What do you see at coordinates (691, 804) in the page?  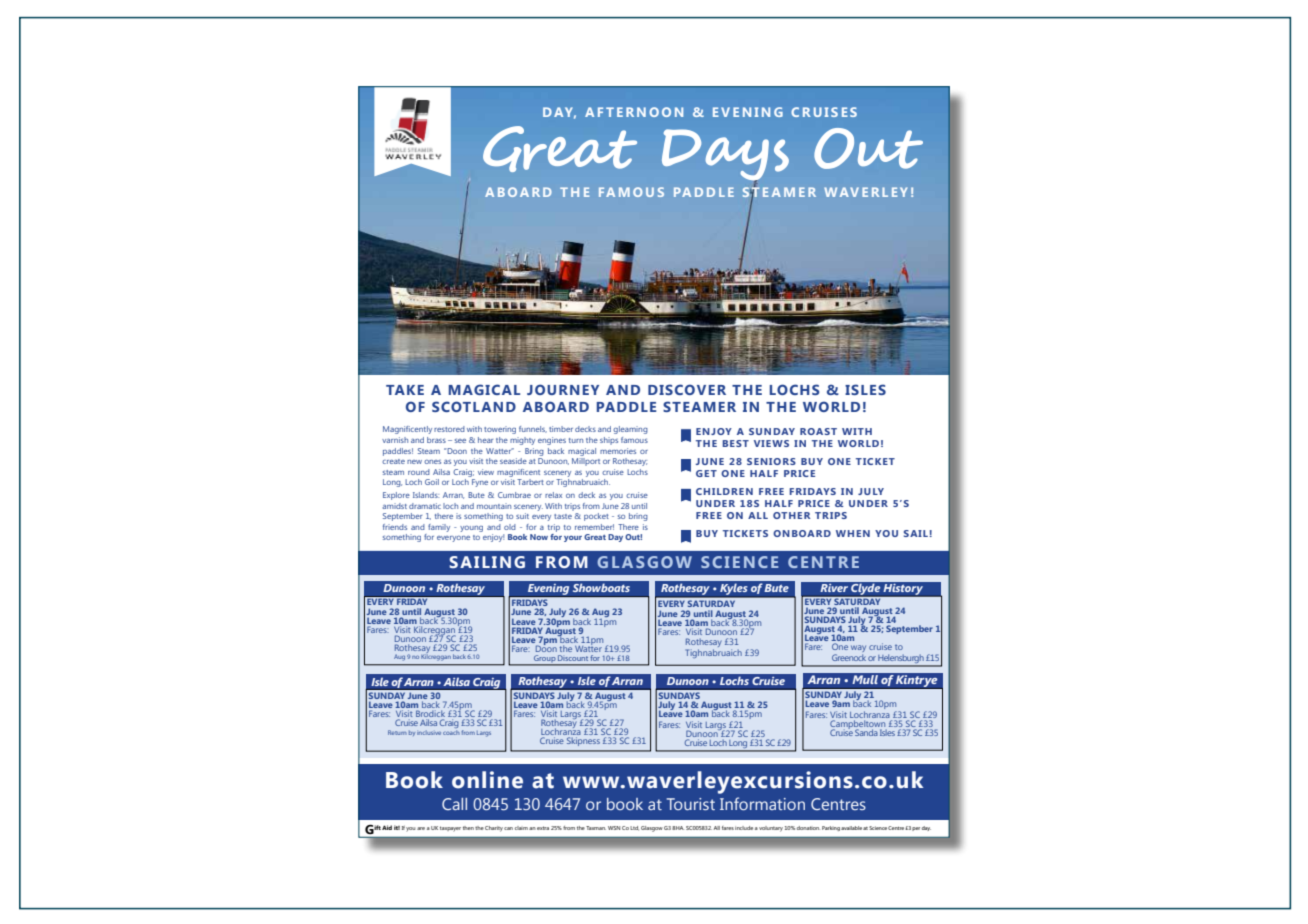 I see `Tourist` at bounding box center [691, 804].
